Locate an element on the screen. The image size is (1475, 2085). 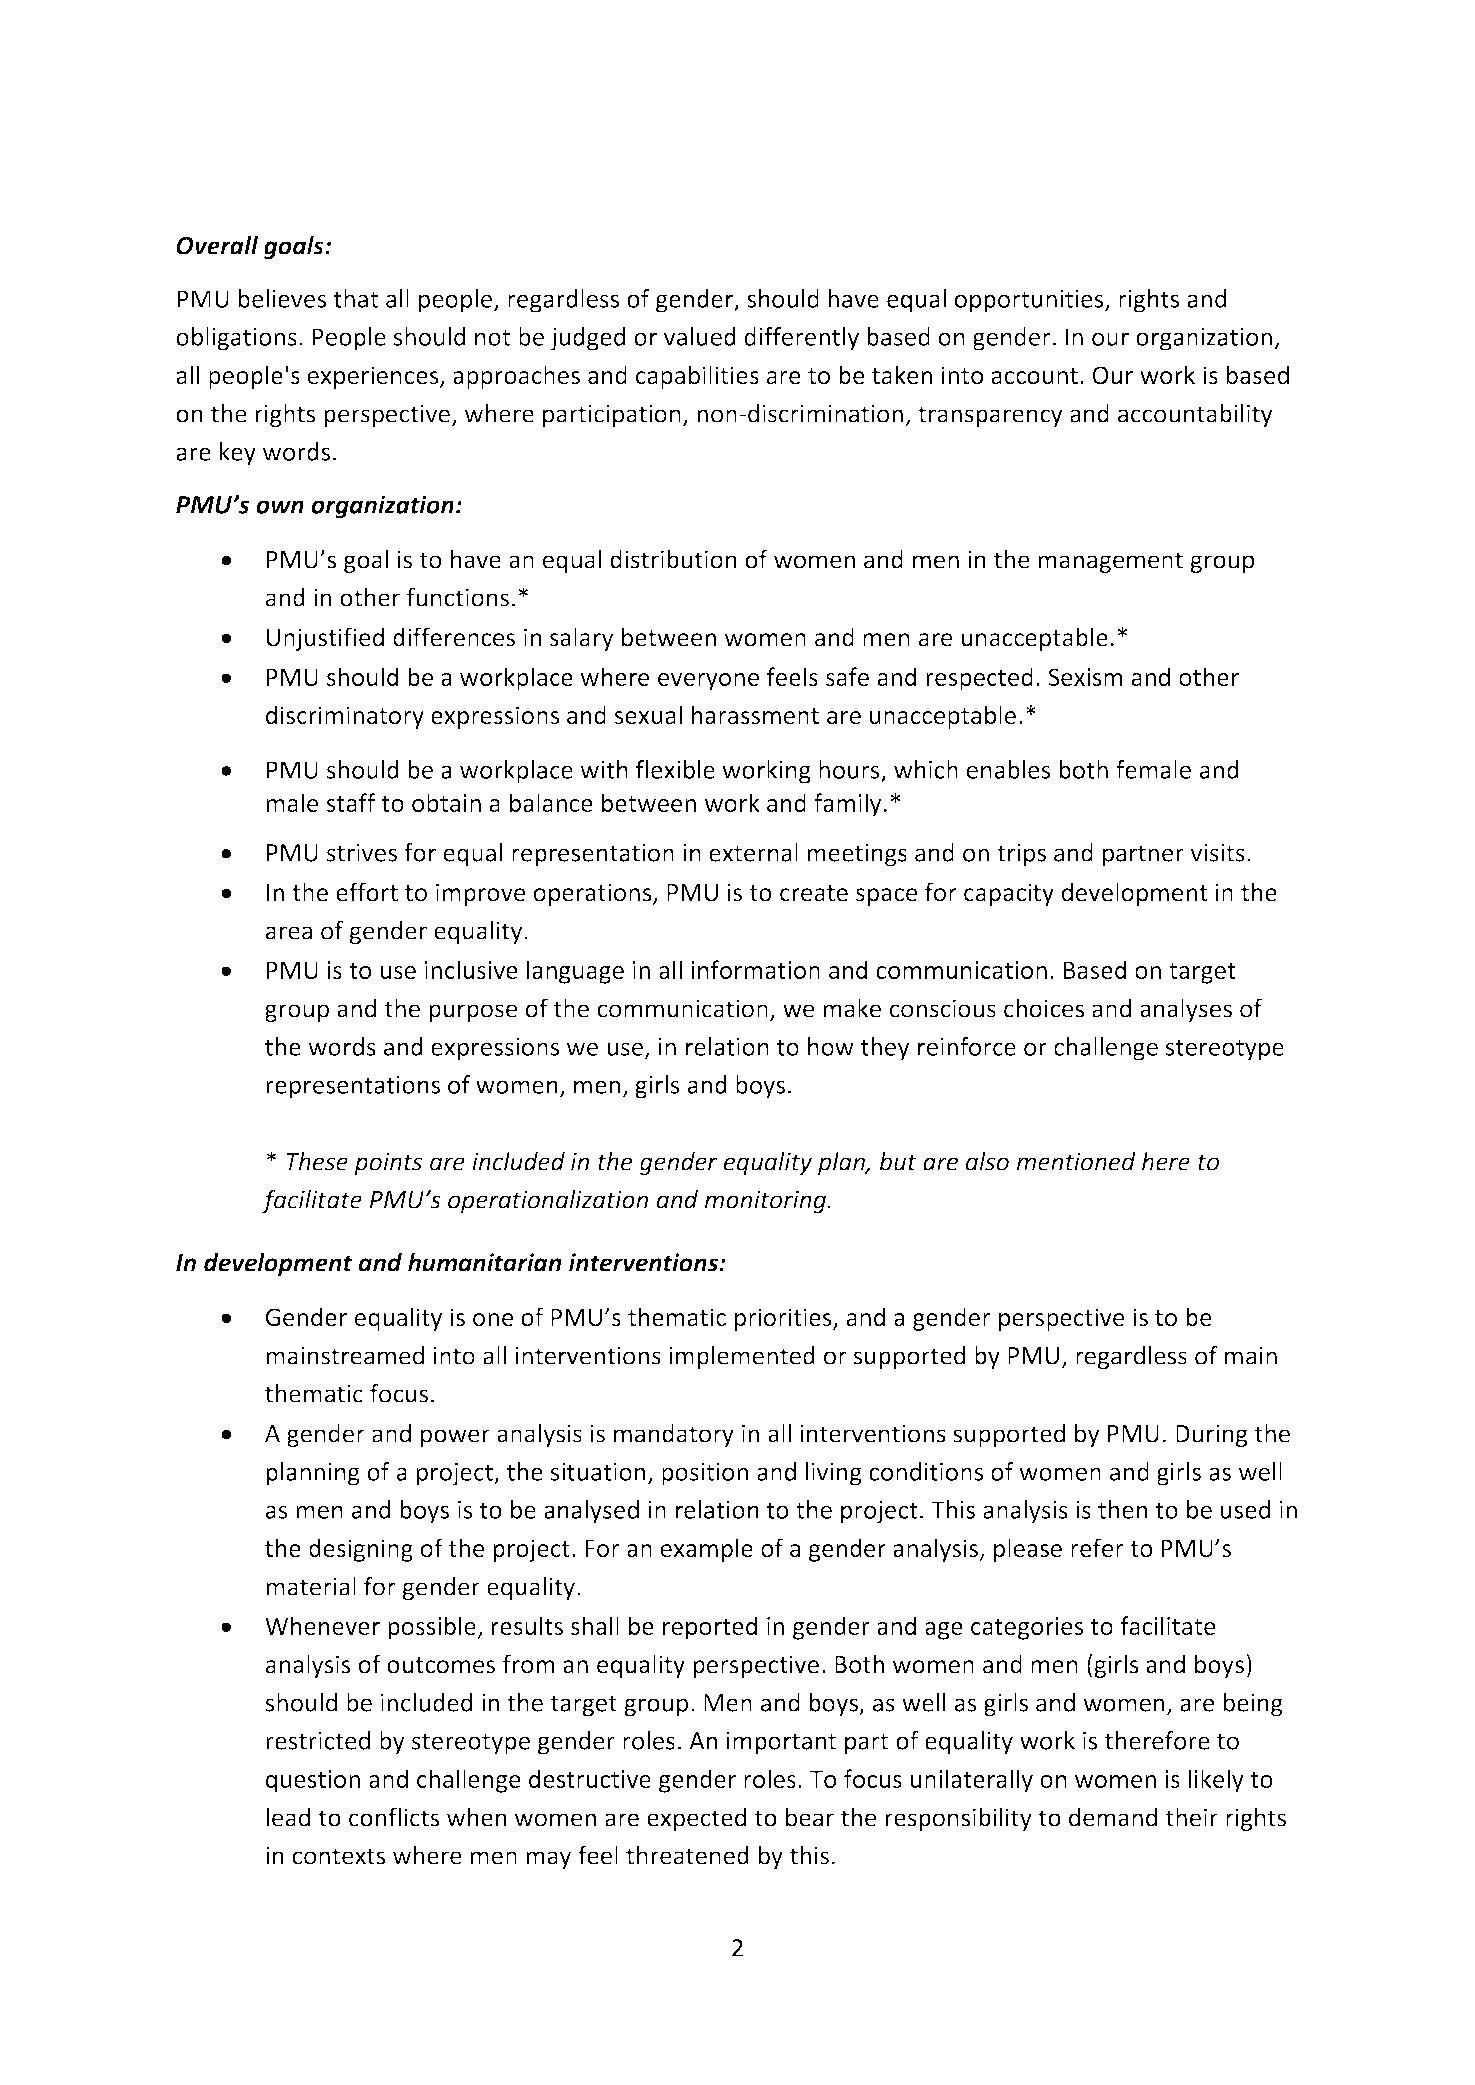
purpose is located at coordinates (473, 1013).
